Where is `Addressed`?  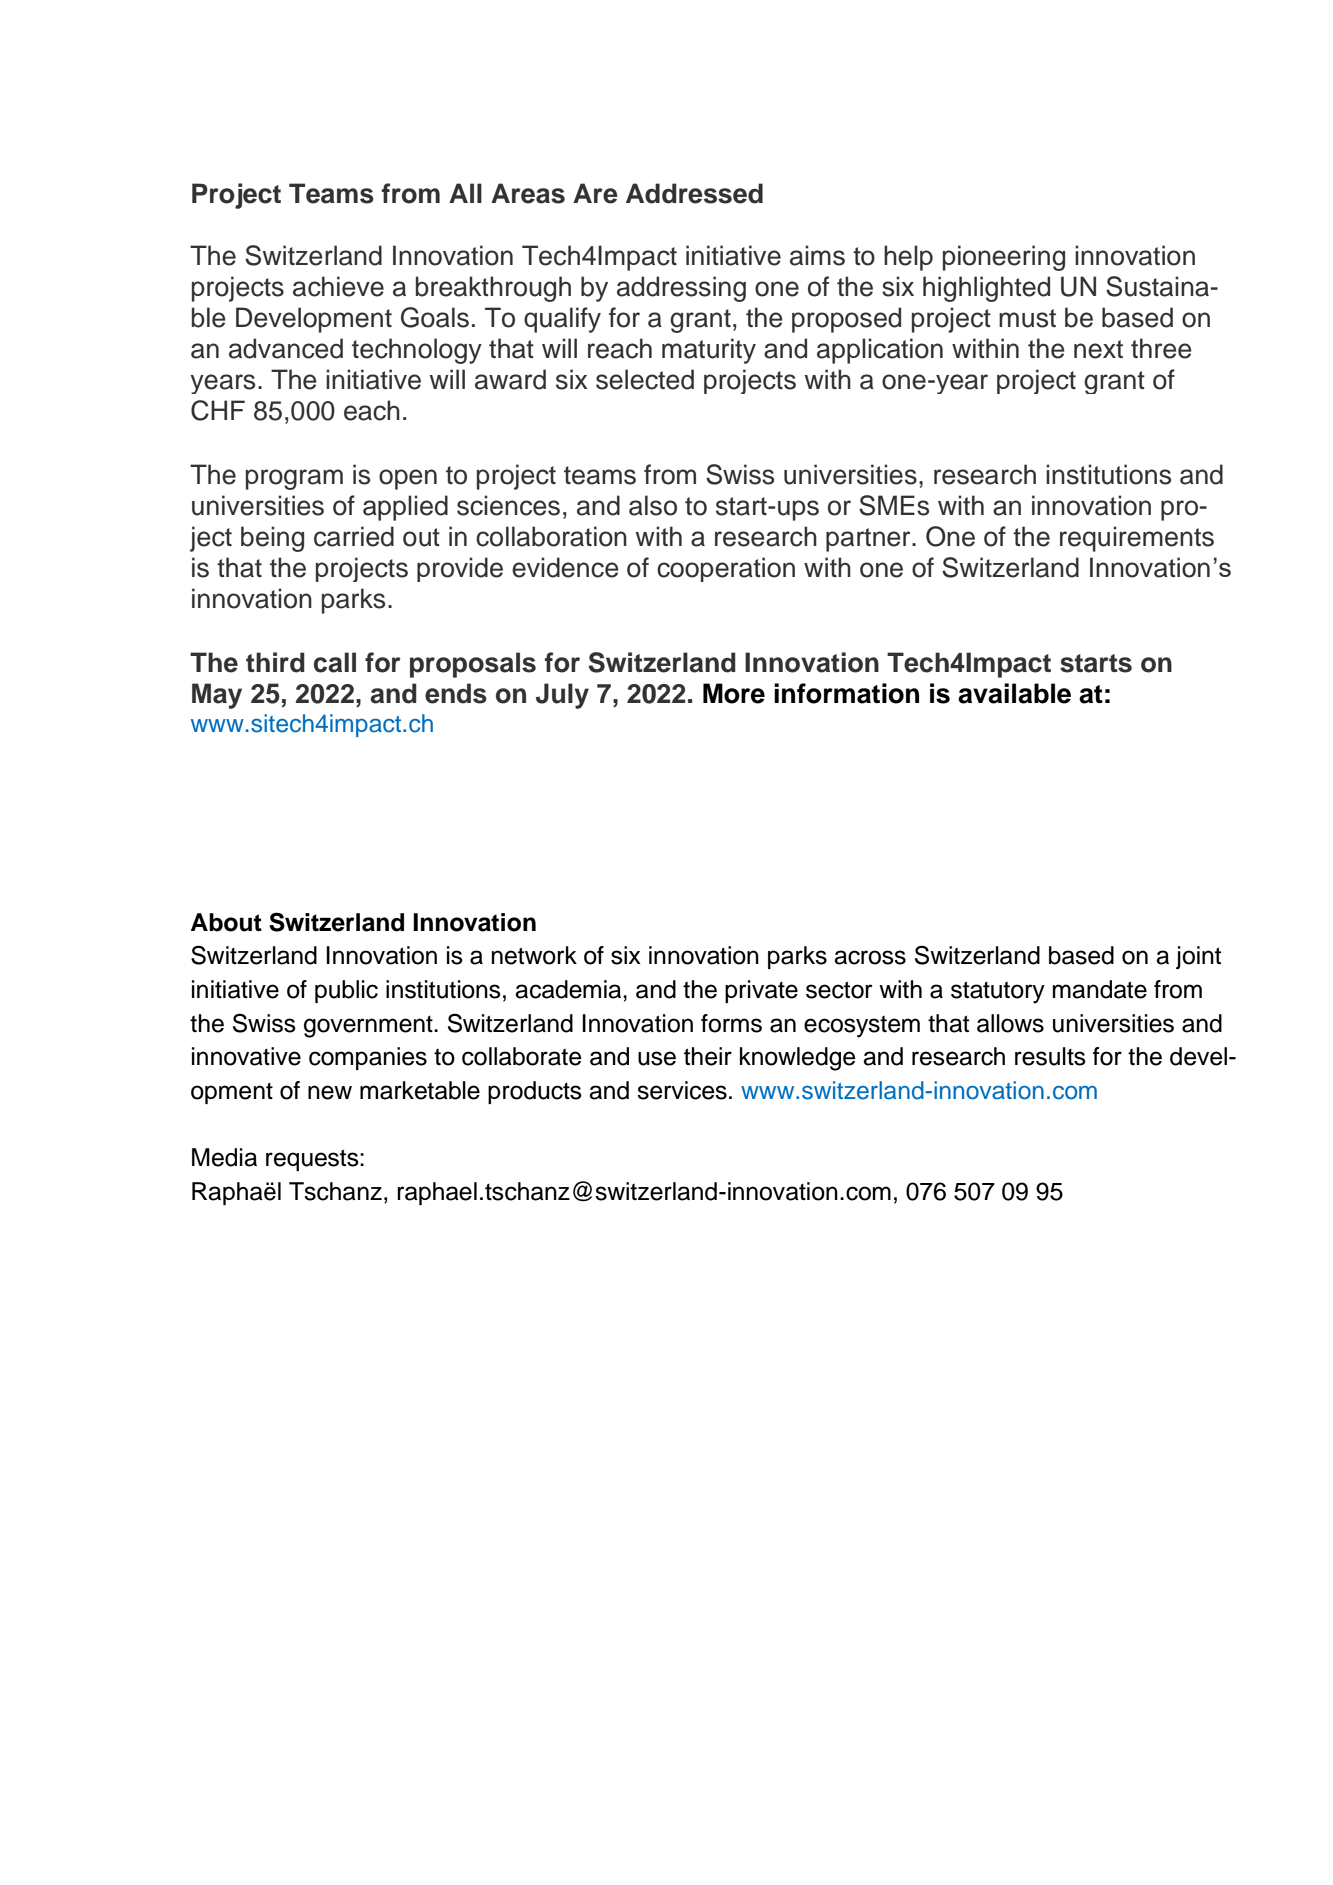 Addressed is located at coordinates (694, 193).
